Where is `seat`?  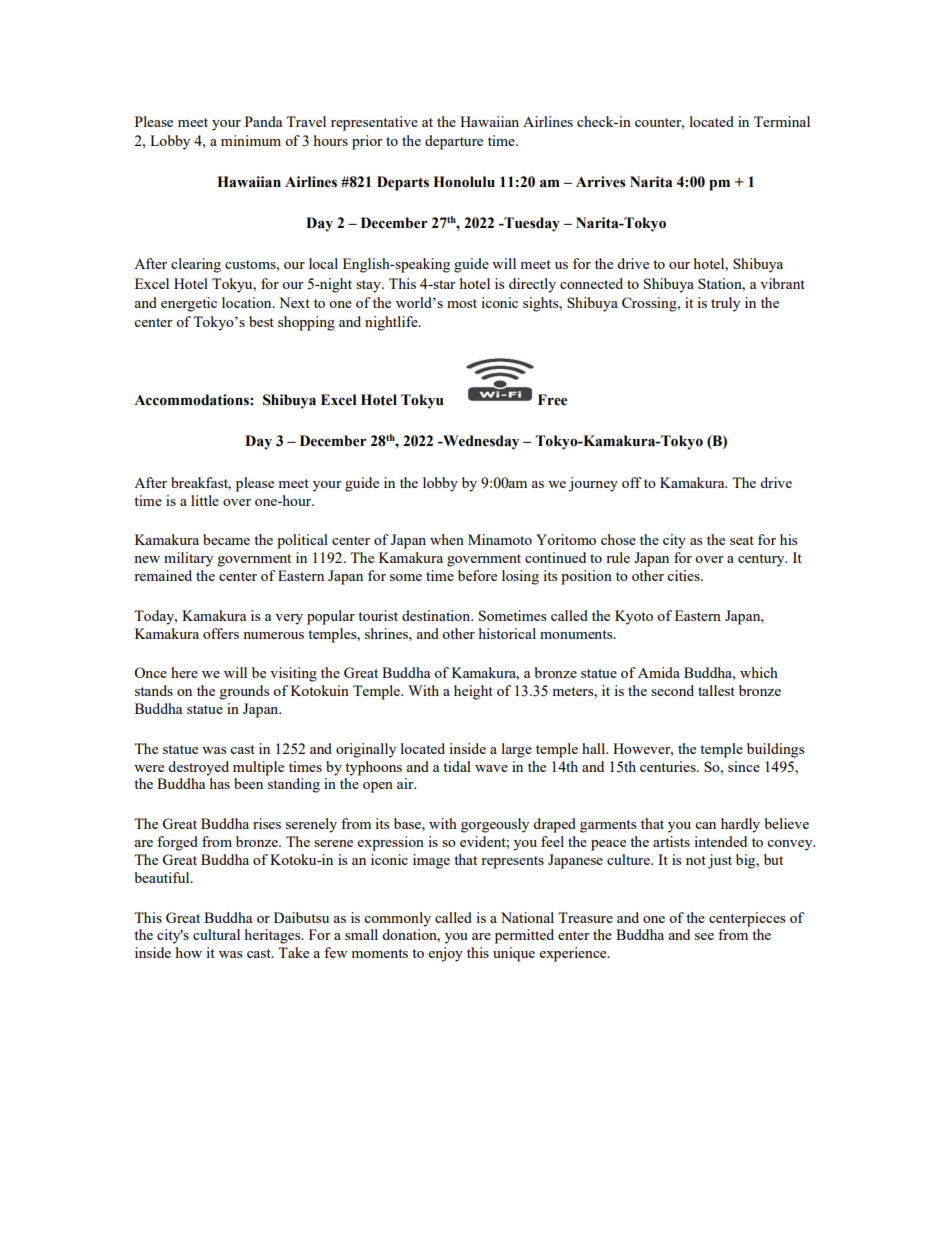
seat is located at coordinates (742, 540).
